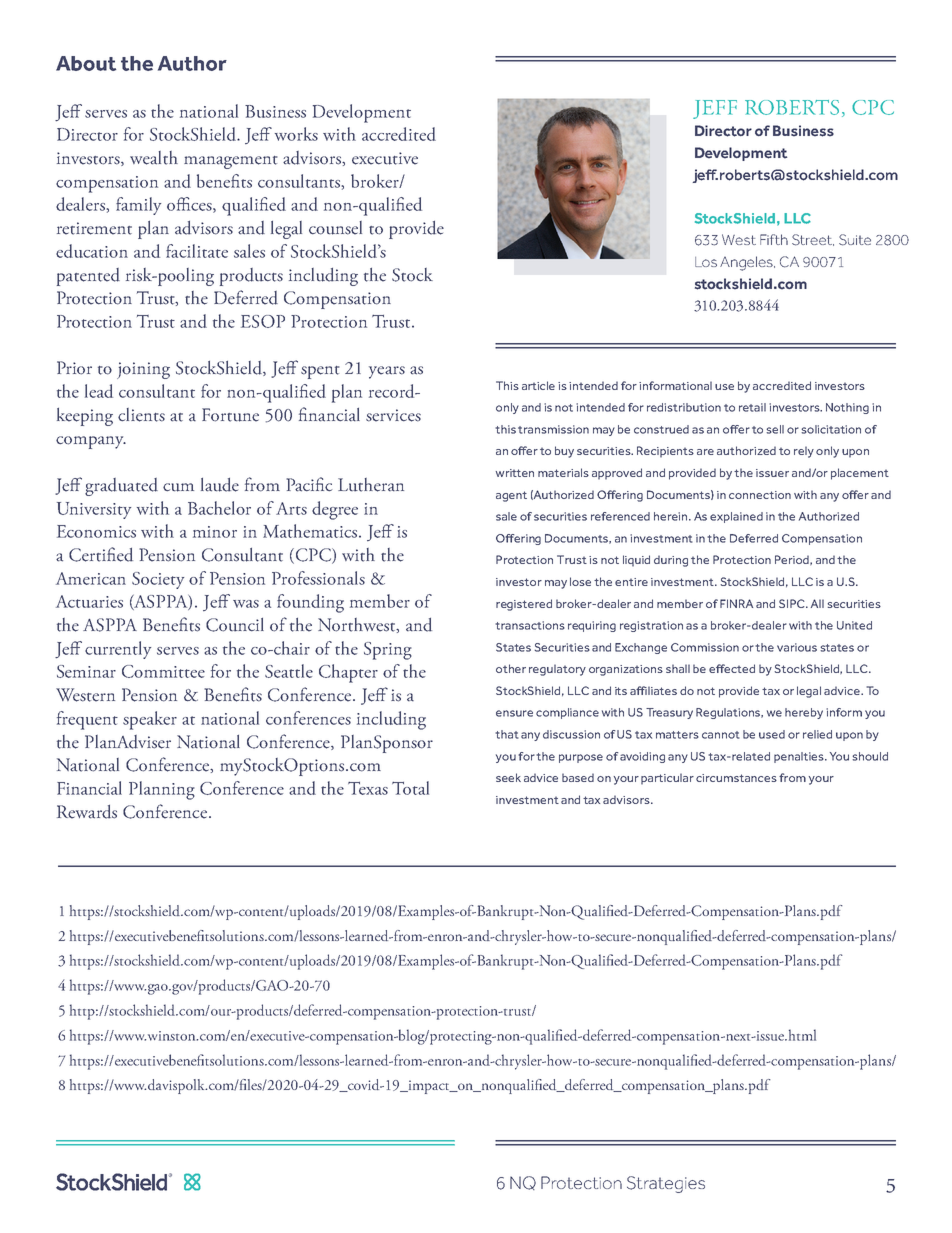  What do you see at coordinates (760, 495) in the screenshot?
I see `connection` at bounding box center [760, 495].
